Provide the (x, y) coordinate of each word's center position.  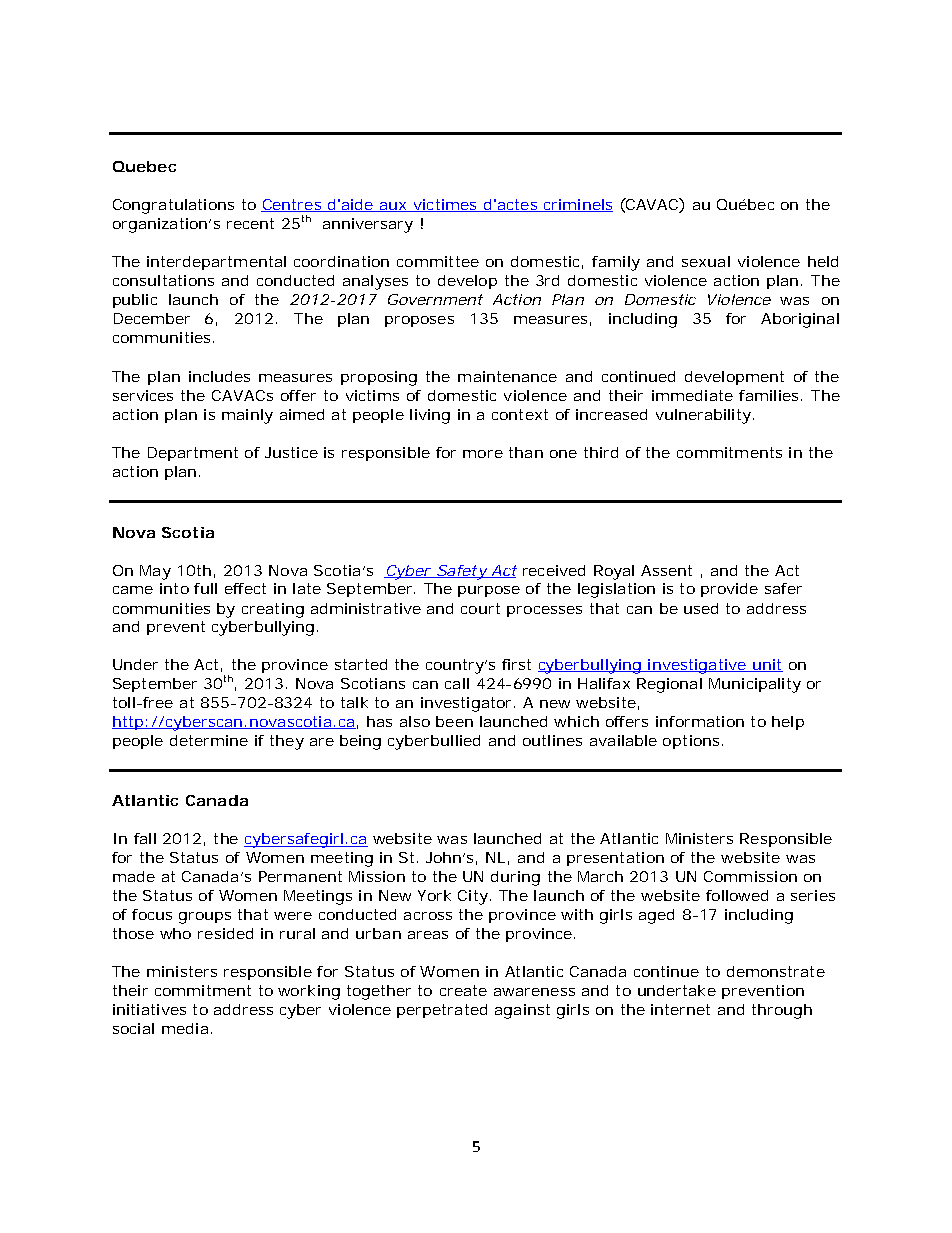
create (463, 990)
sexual (706, 261)
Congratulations (173, 206)
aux (392, 207)
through (782, 1011)
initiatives (149, 1009)
